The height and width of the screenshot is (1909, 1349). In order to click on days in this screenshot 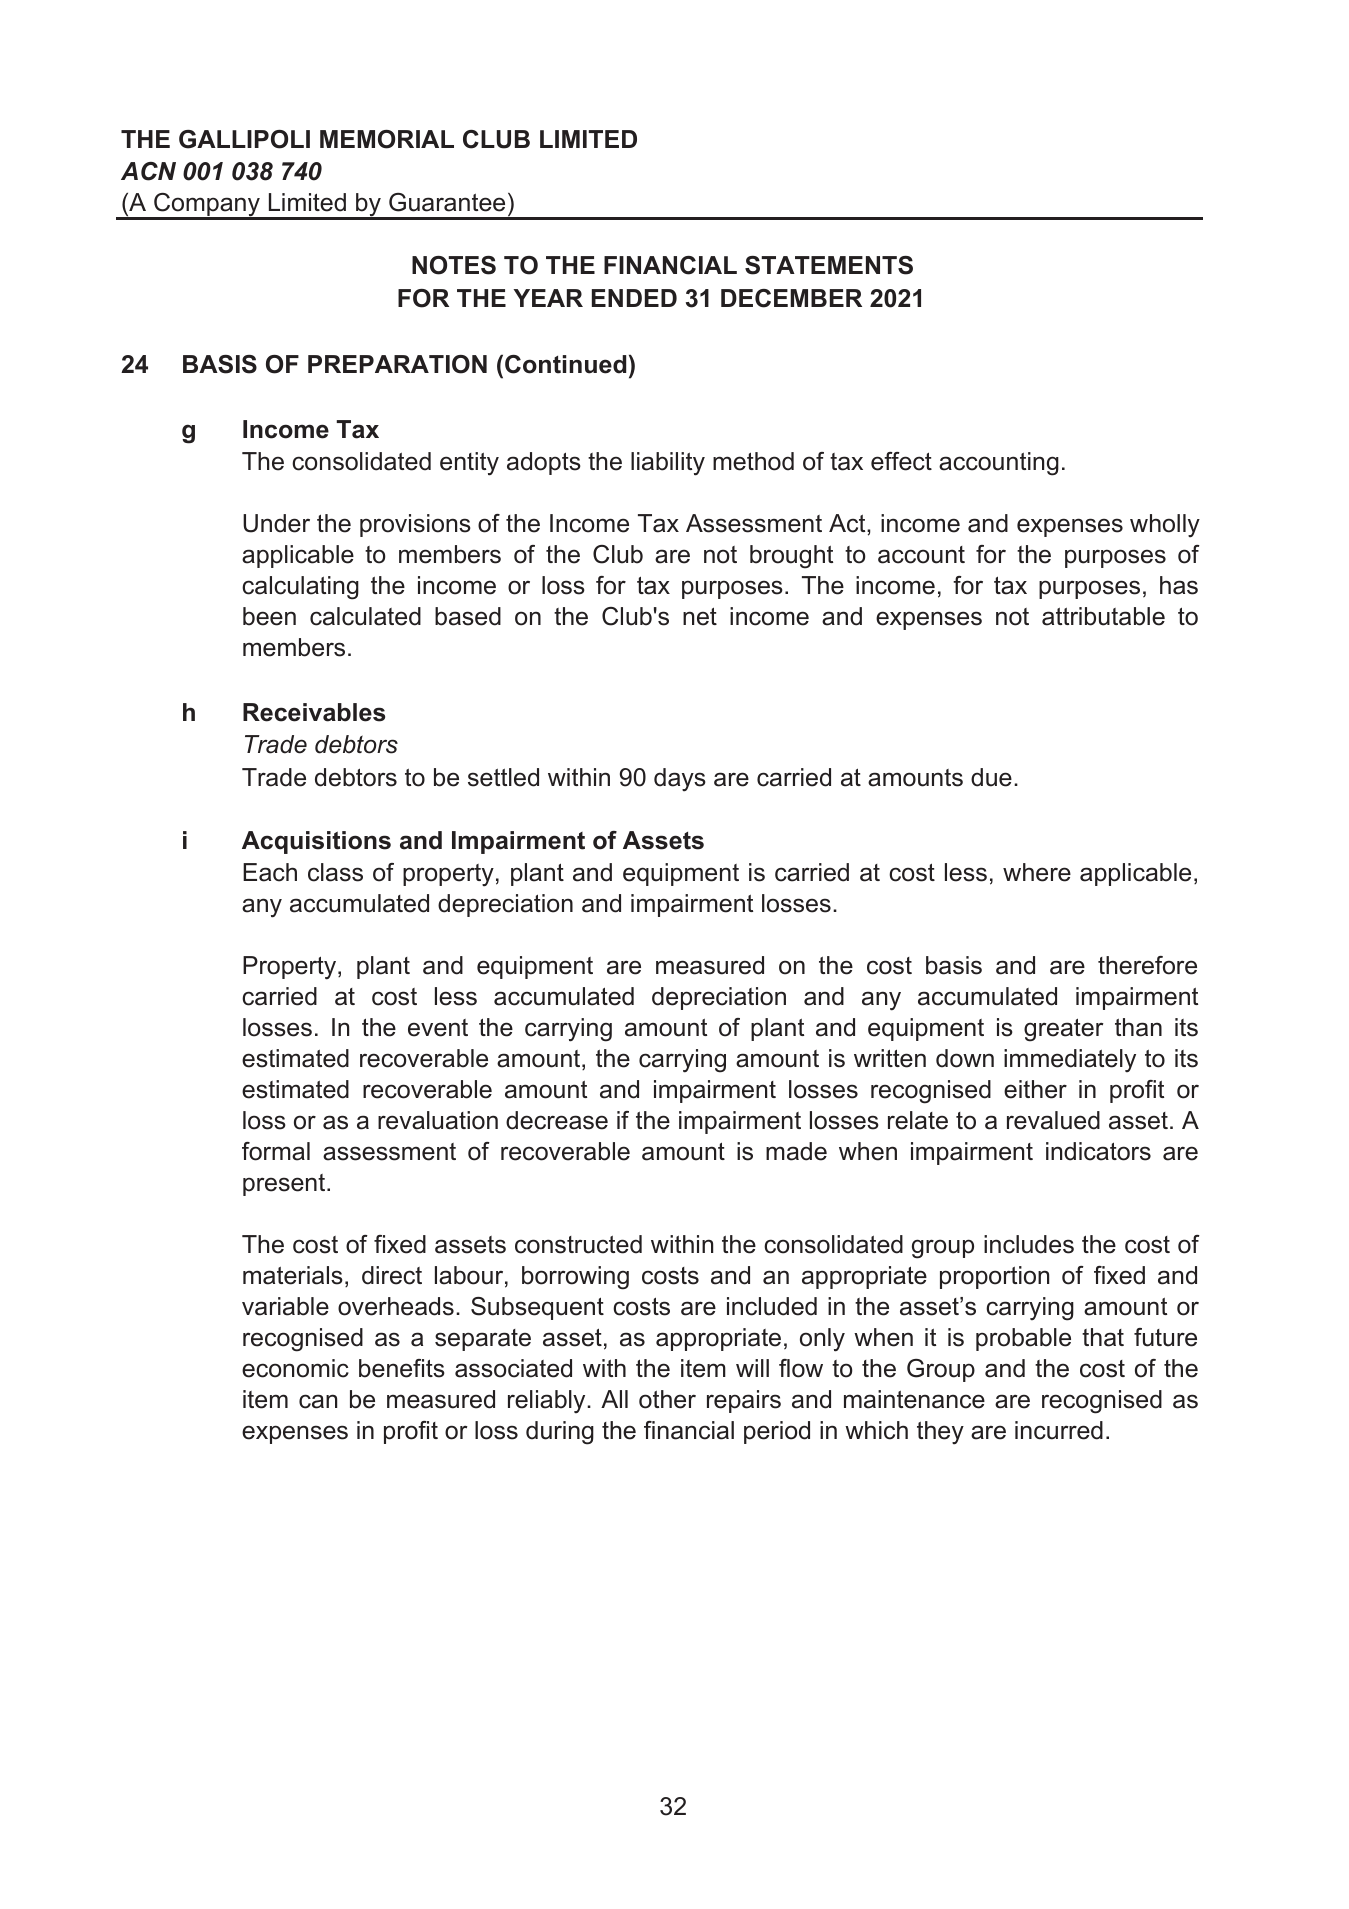, I will do `click(680, 780)`.
